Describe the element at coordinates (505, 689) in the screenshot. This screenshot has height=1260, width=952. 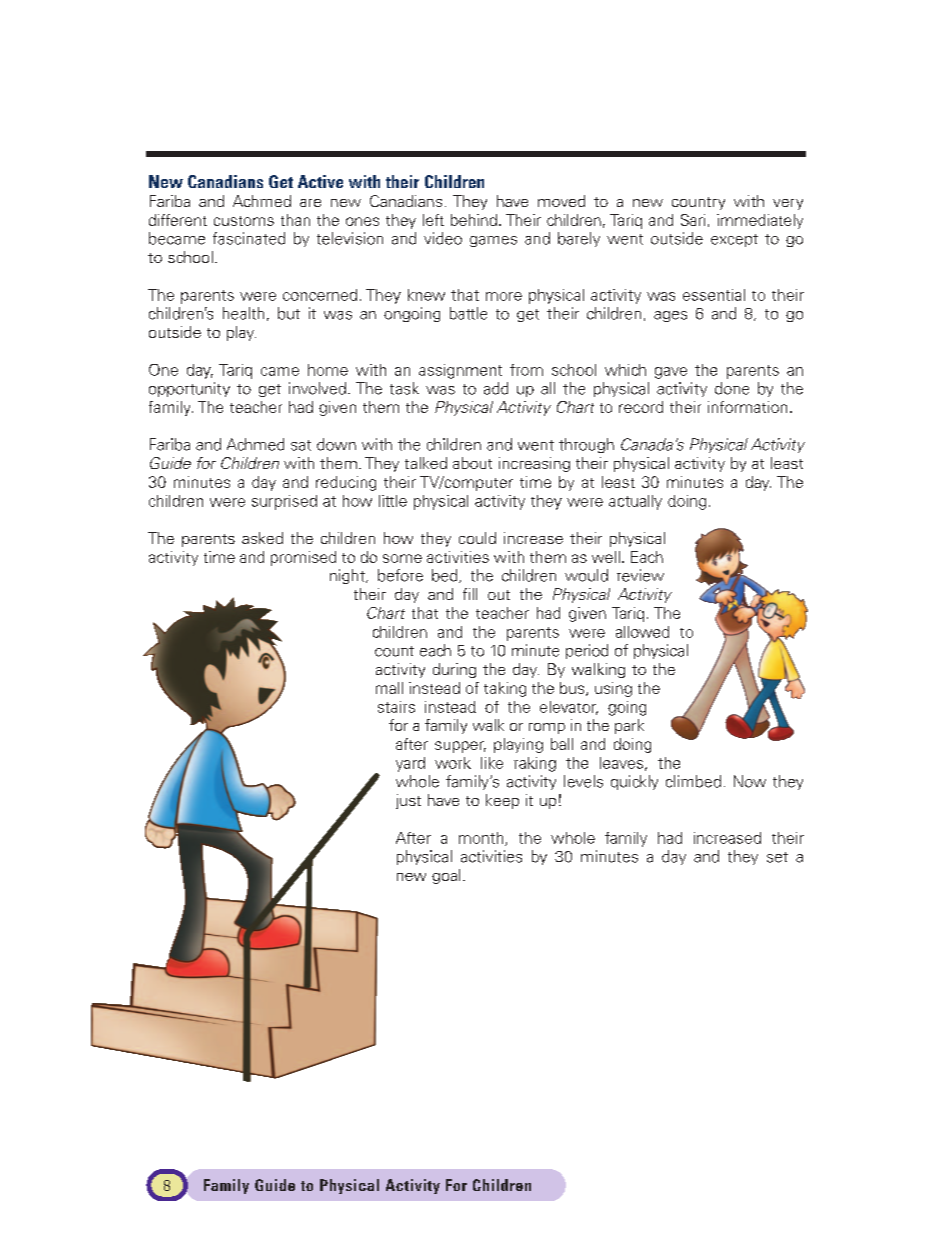
I see `taking` at that location.
